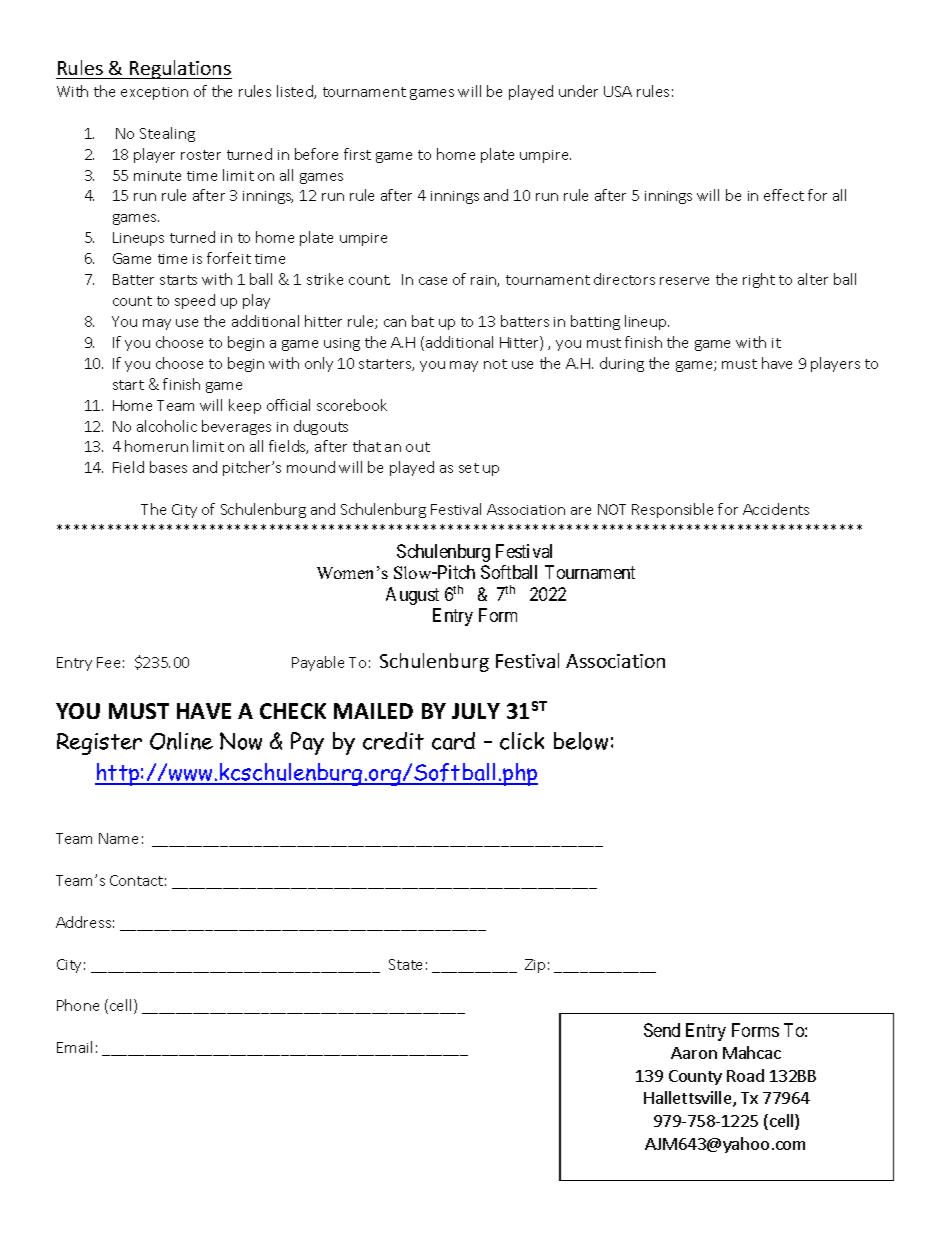 The height and width of the screenshot is (1233, 952). What do you see at coordinates (412, 596) in the screenshot?
I see `August` at bounding box center [412, 596].
